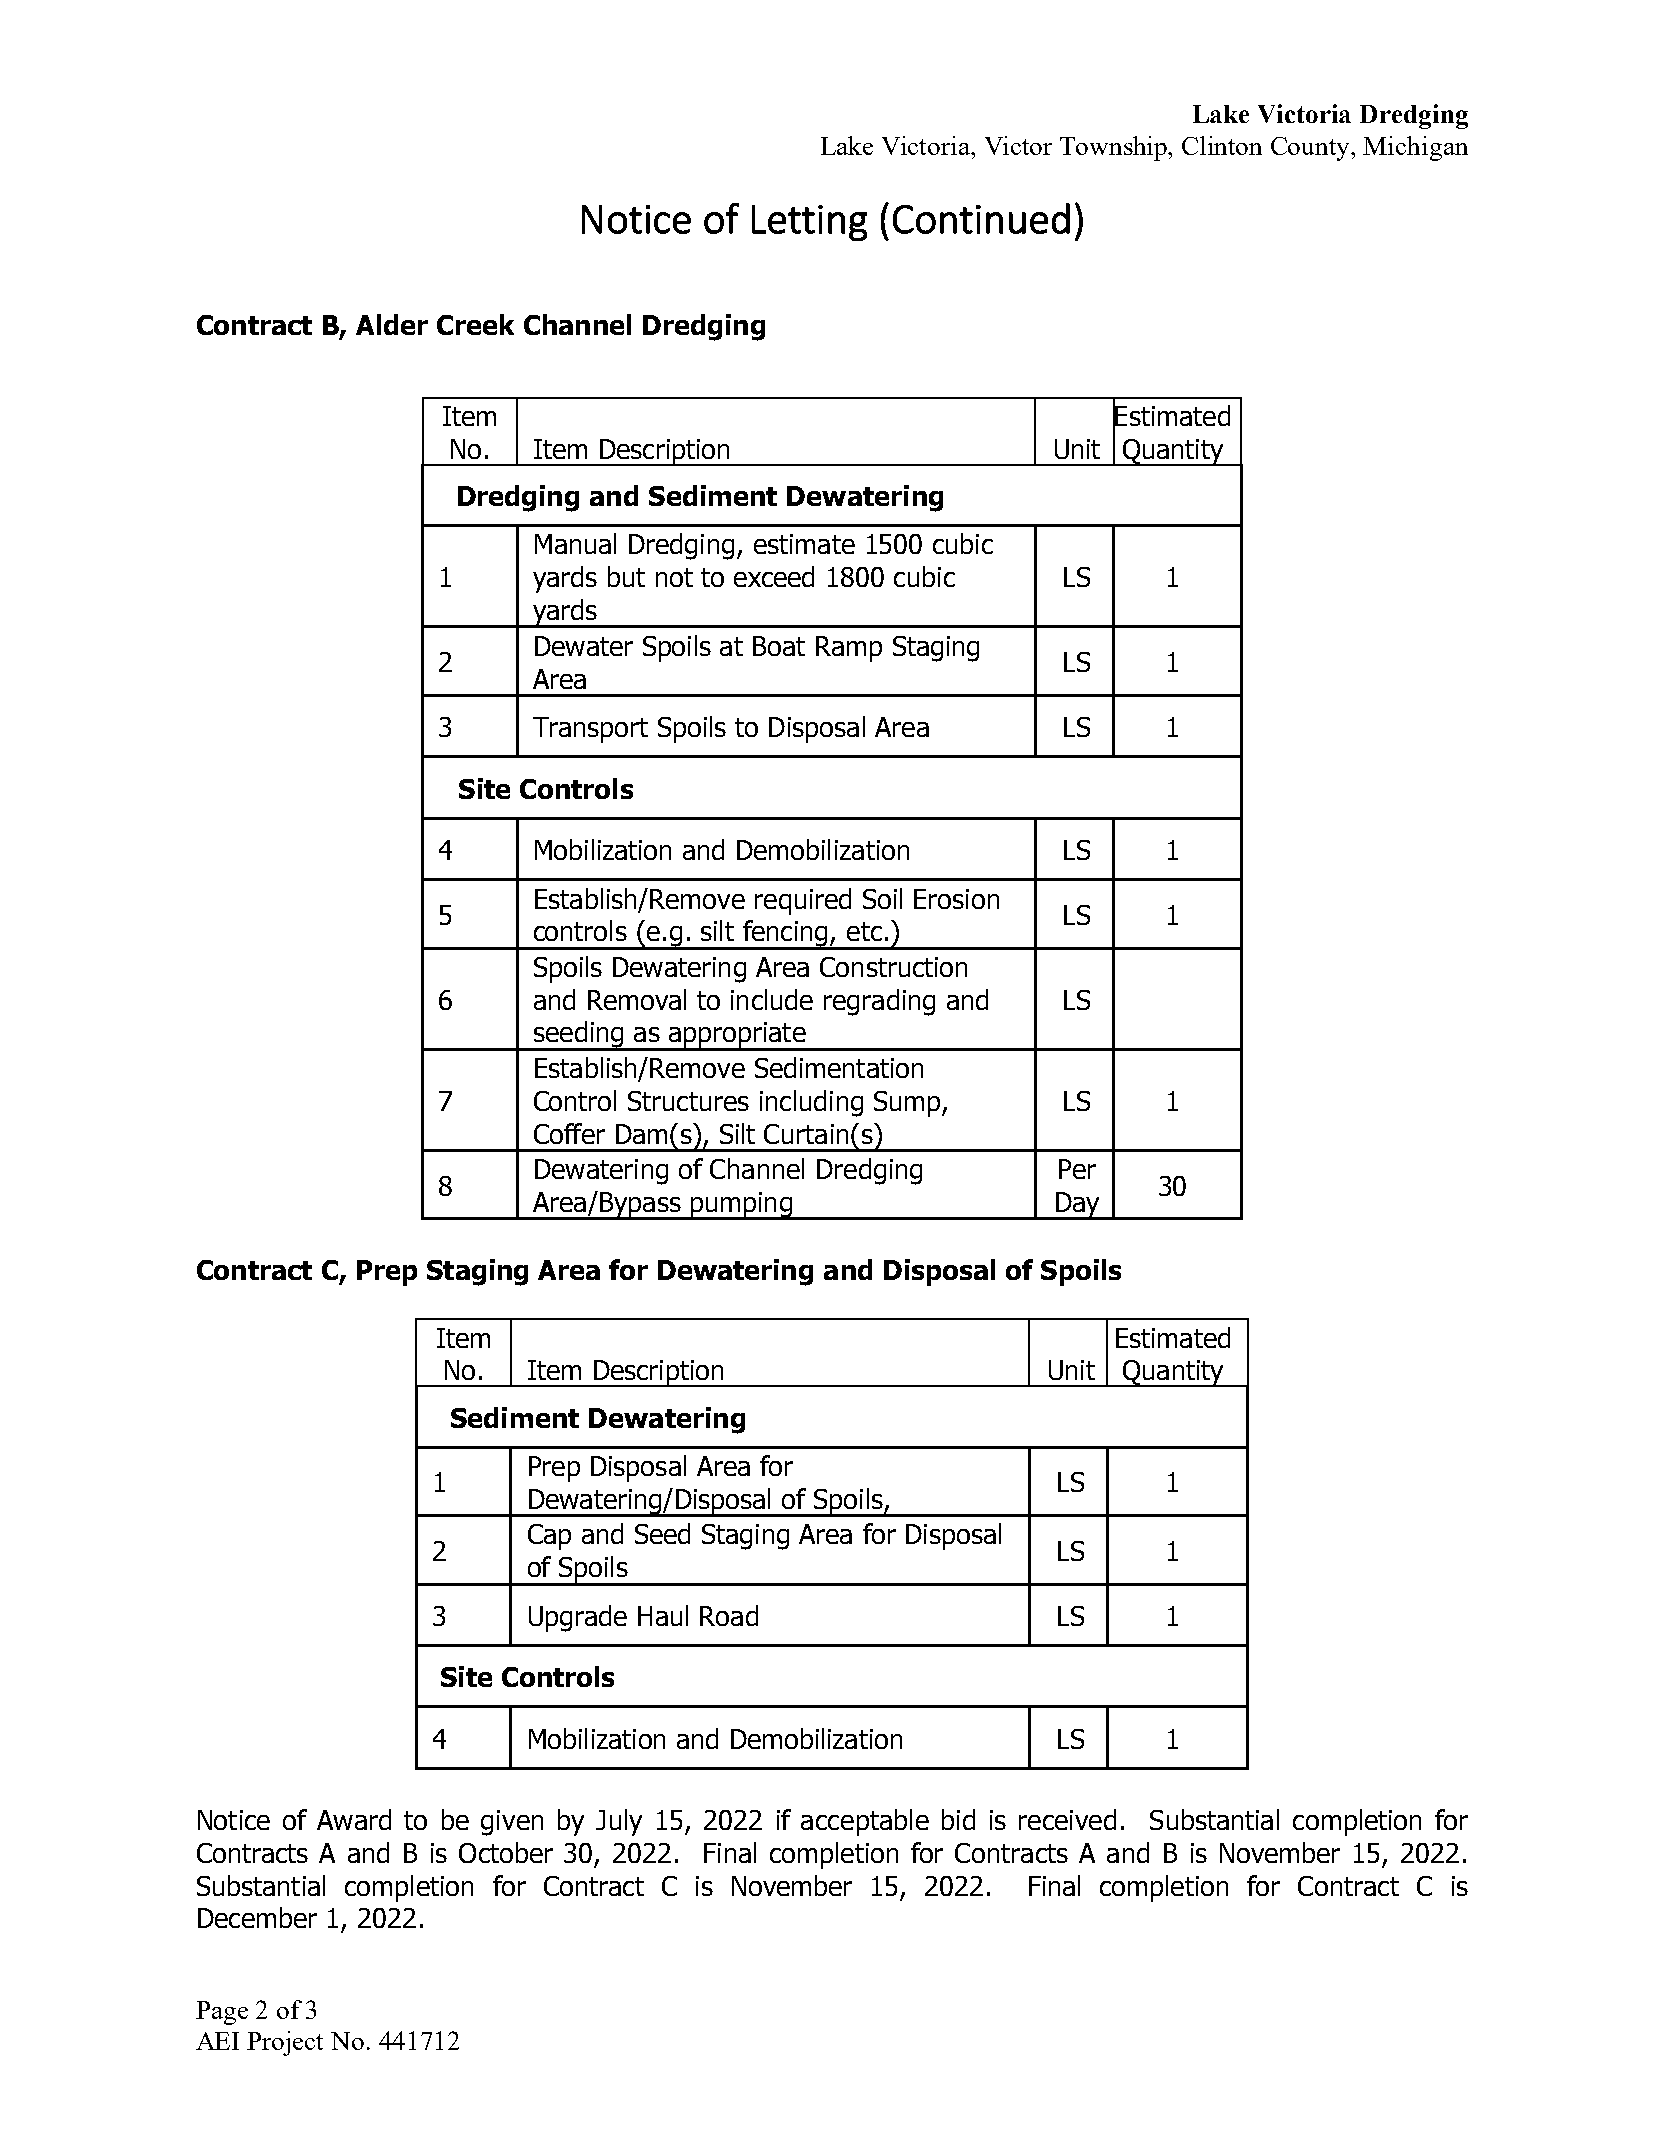 The height and width of the document is (2154, 1664). Describe the element at coordinates (285, 2043) in the document. I see `Project` at that location.
